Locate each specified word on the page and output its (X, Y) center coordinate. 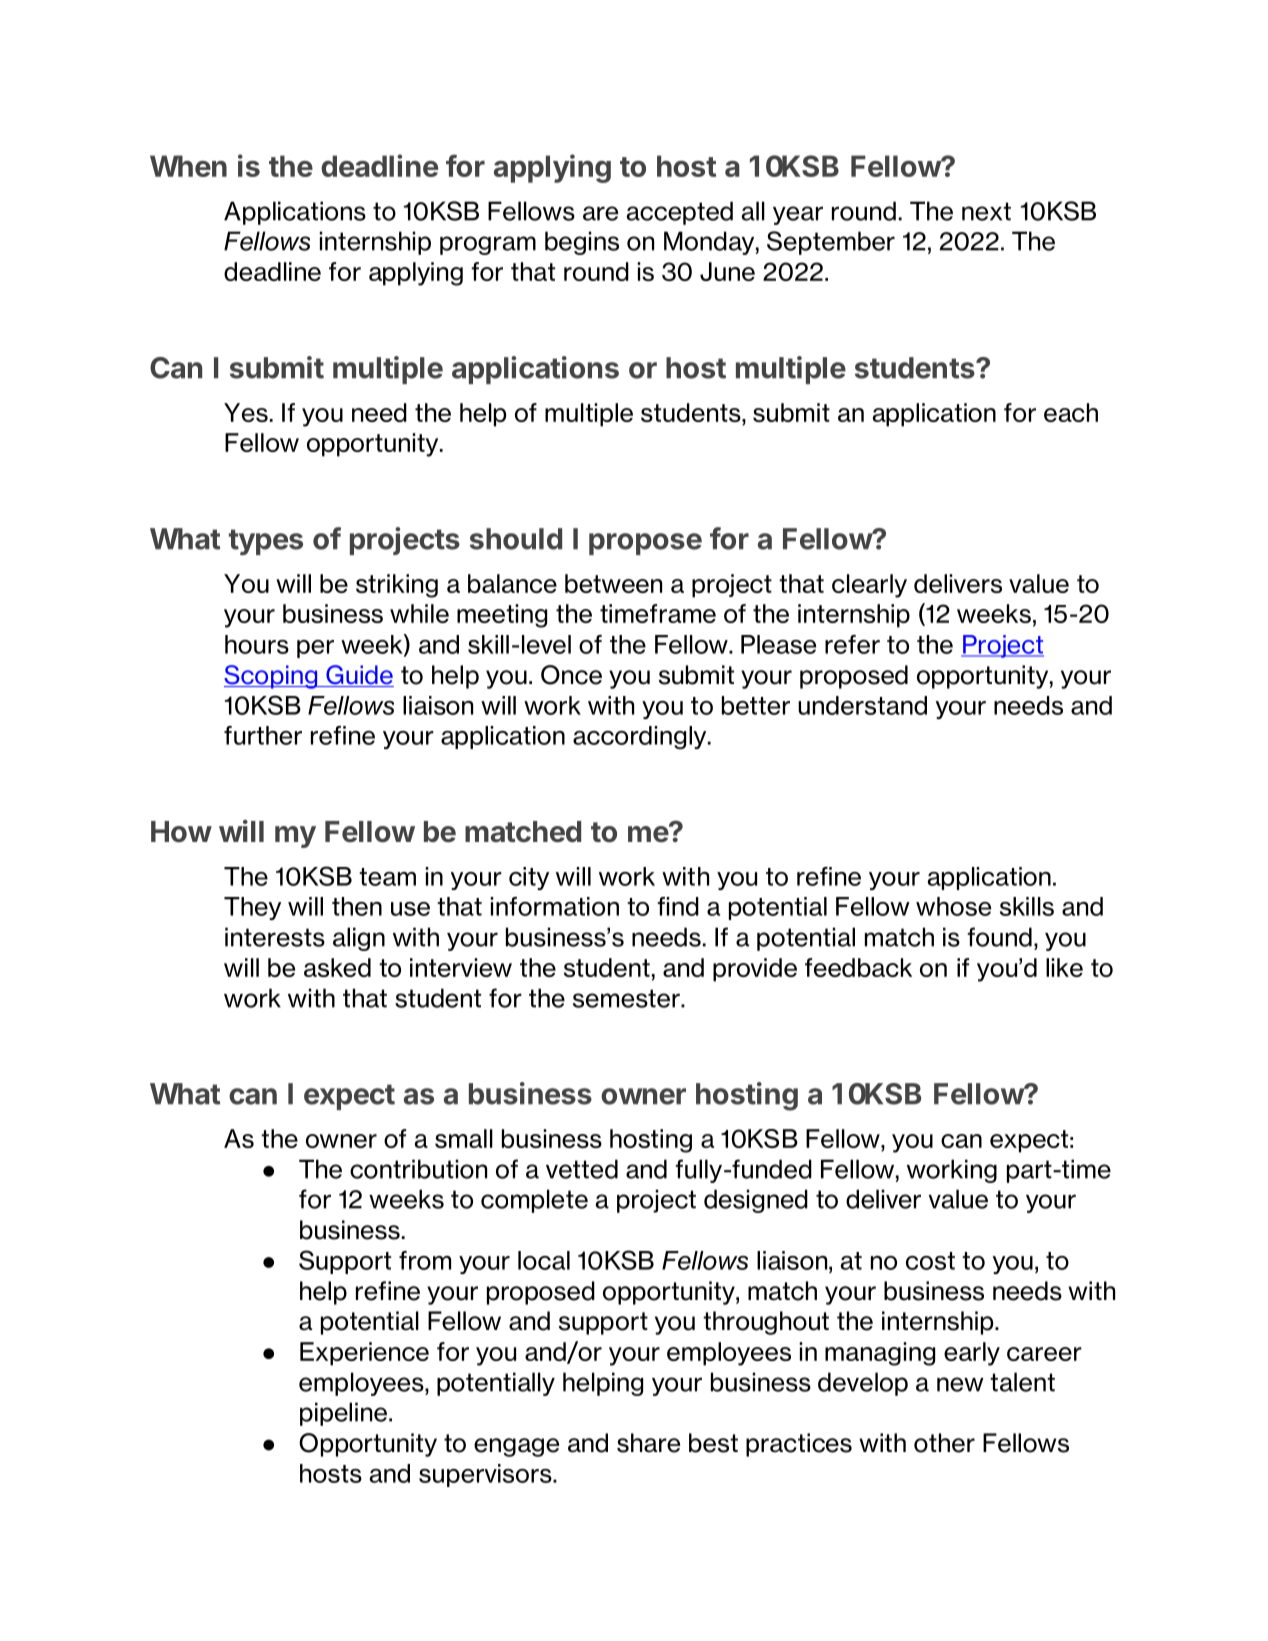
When (188, 166)
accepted (680, 213)
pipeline (343, 1414)
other (944, 1443)
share (648, 1443)
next (986, 211)
